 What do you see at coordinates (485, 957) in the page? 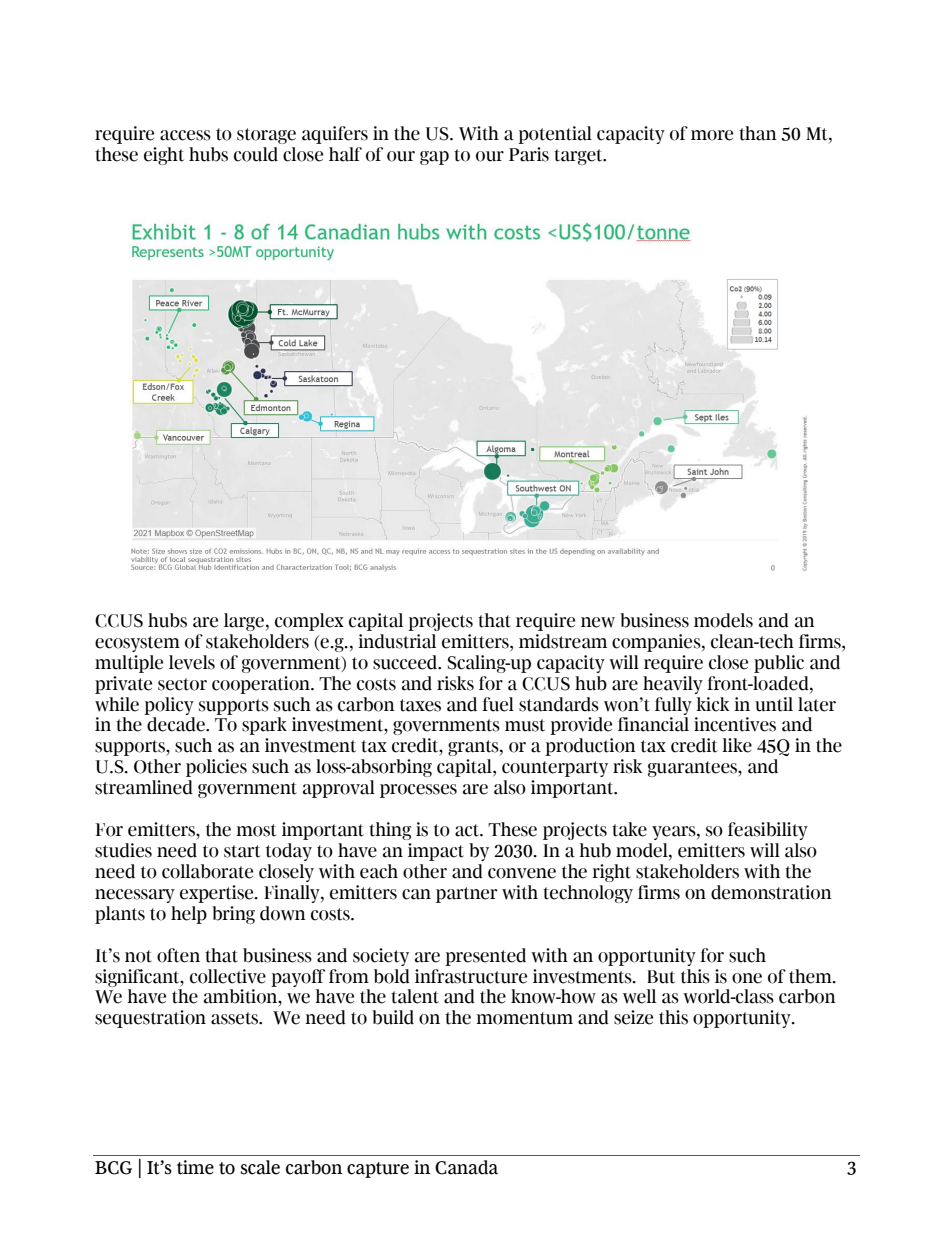
I see `presented` at bounding box center [485, 957].
